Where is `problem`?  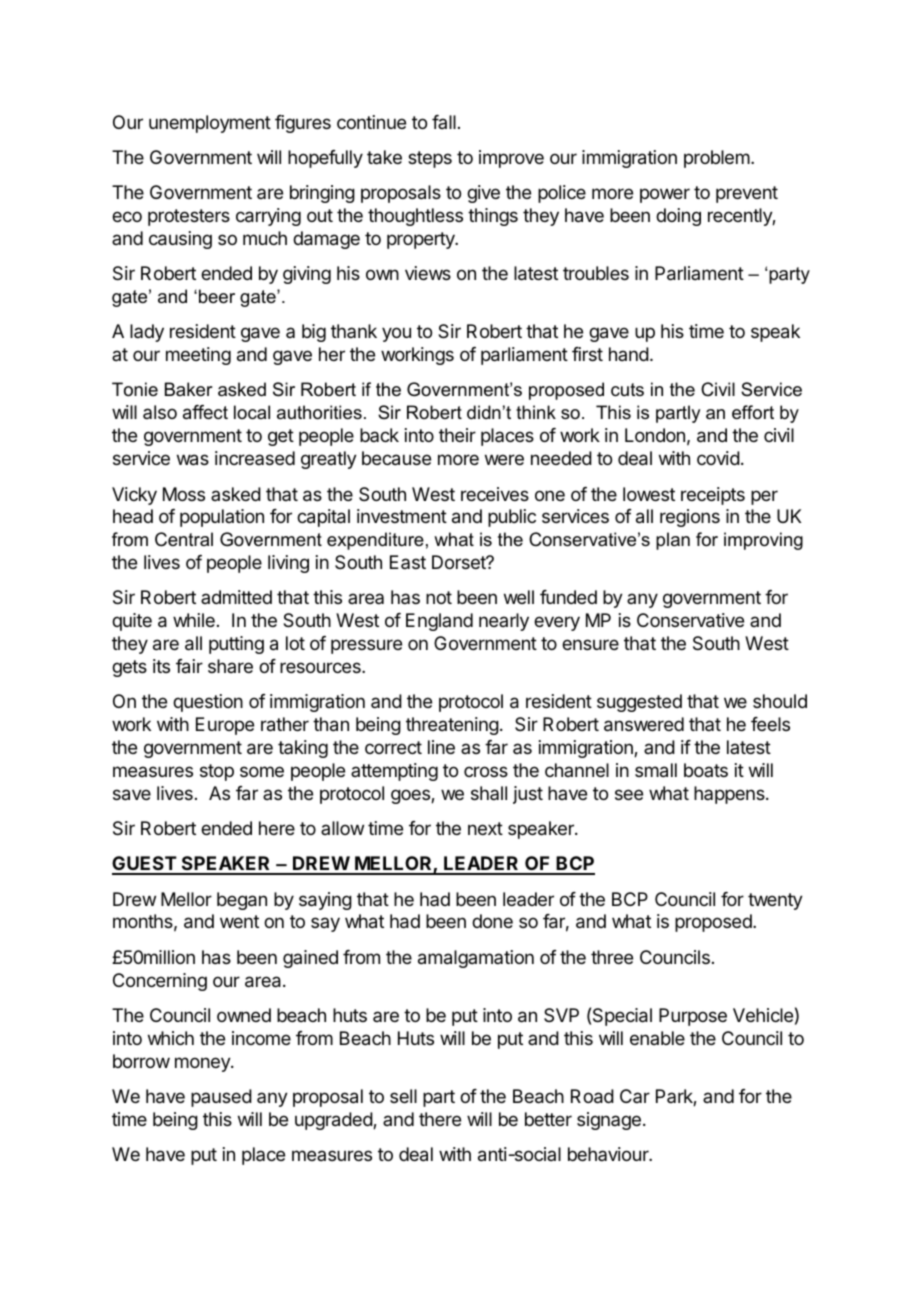
problem is located at coordinates (717, 159).
